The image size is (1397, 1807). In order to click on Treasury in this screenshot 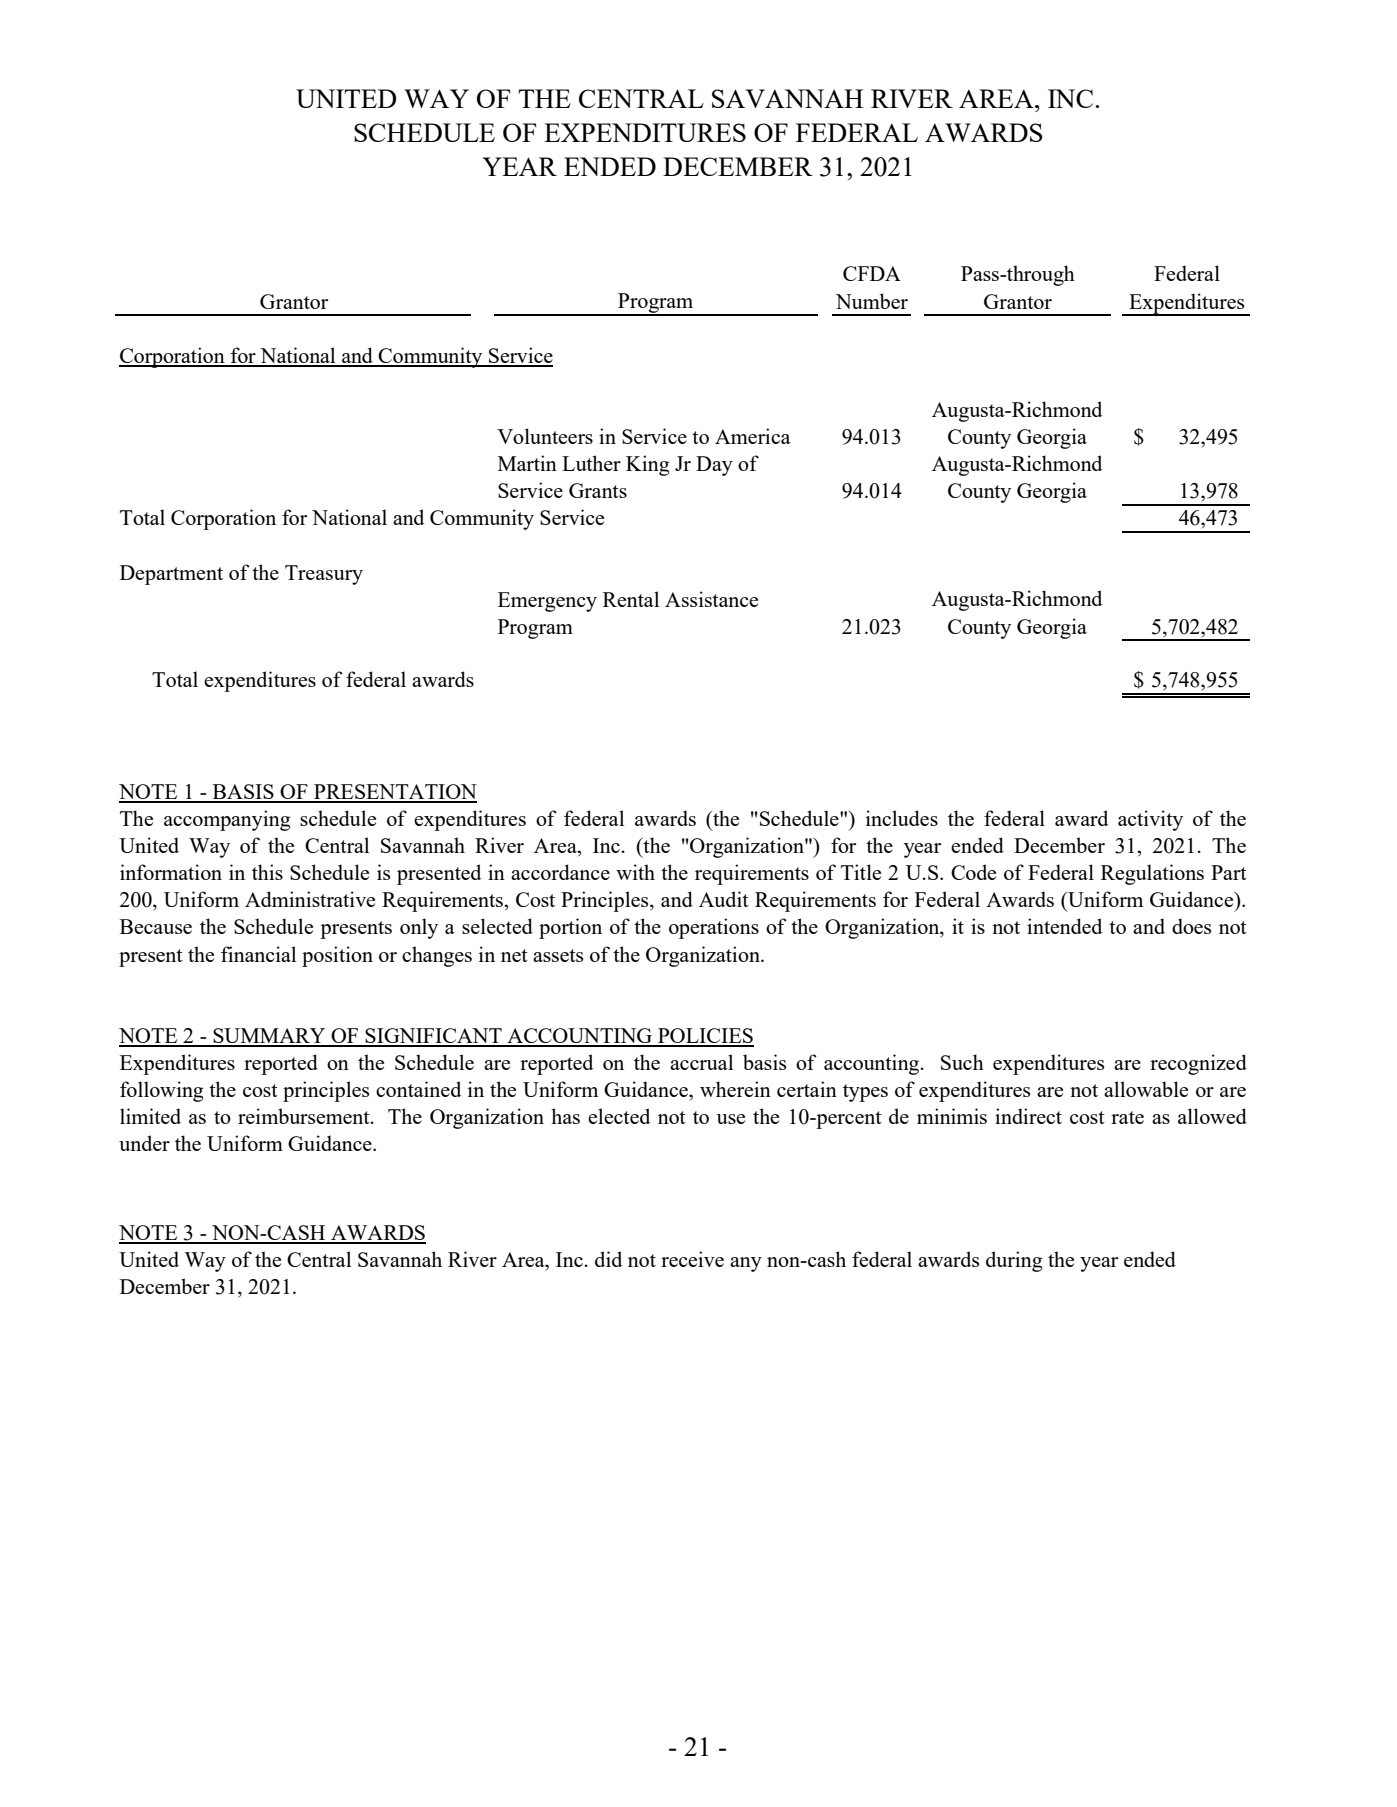, I will do `click(324, 575)`.
